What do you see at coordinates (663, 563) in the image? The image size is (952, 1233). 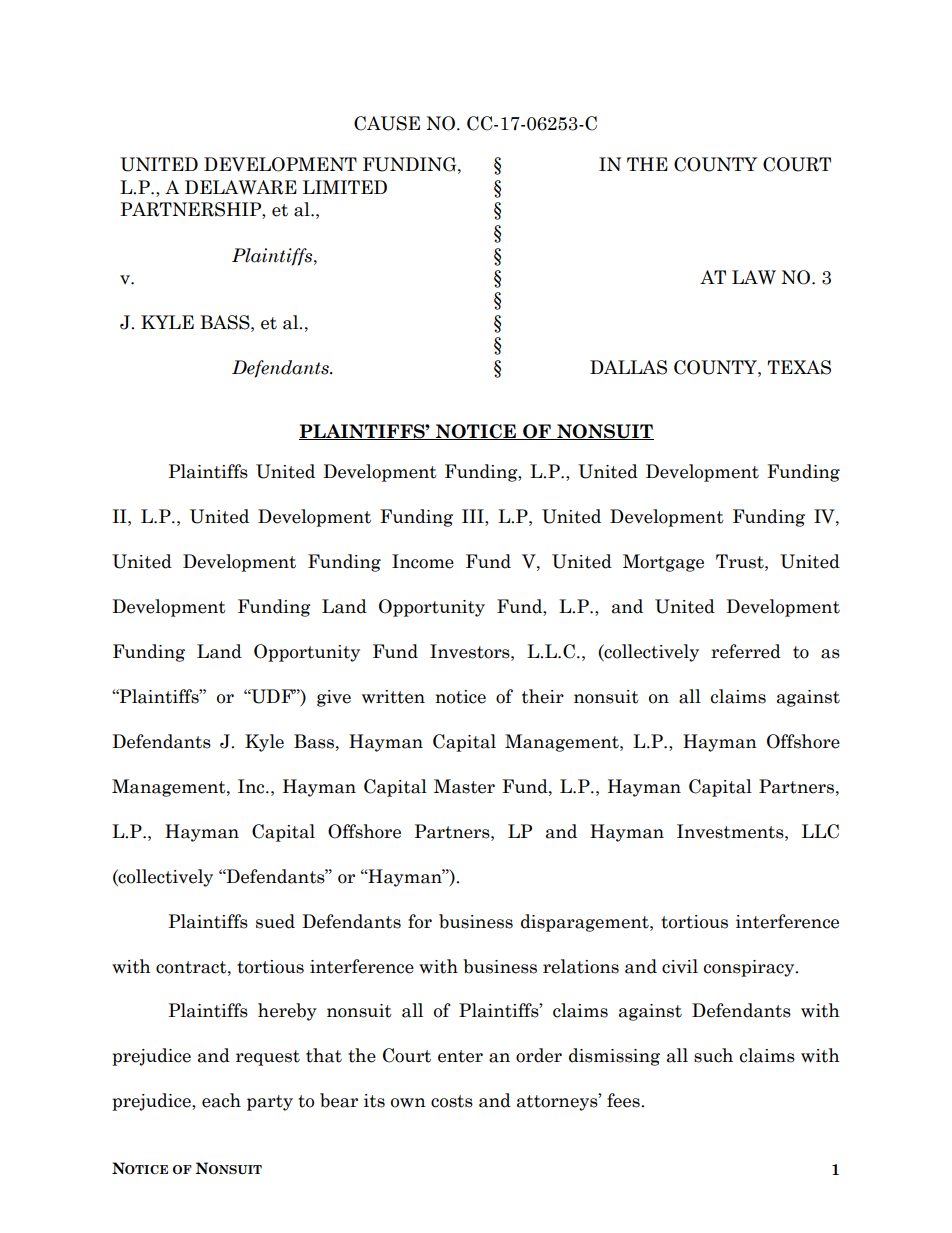 I see `Mortgage` at bounding box center [663, 563].
